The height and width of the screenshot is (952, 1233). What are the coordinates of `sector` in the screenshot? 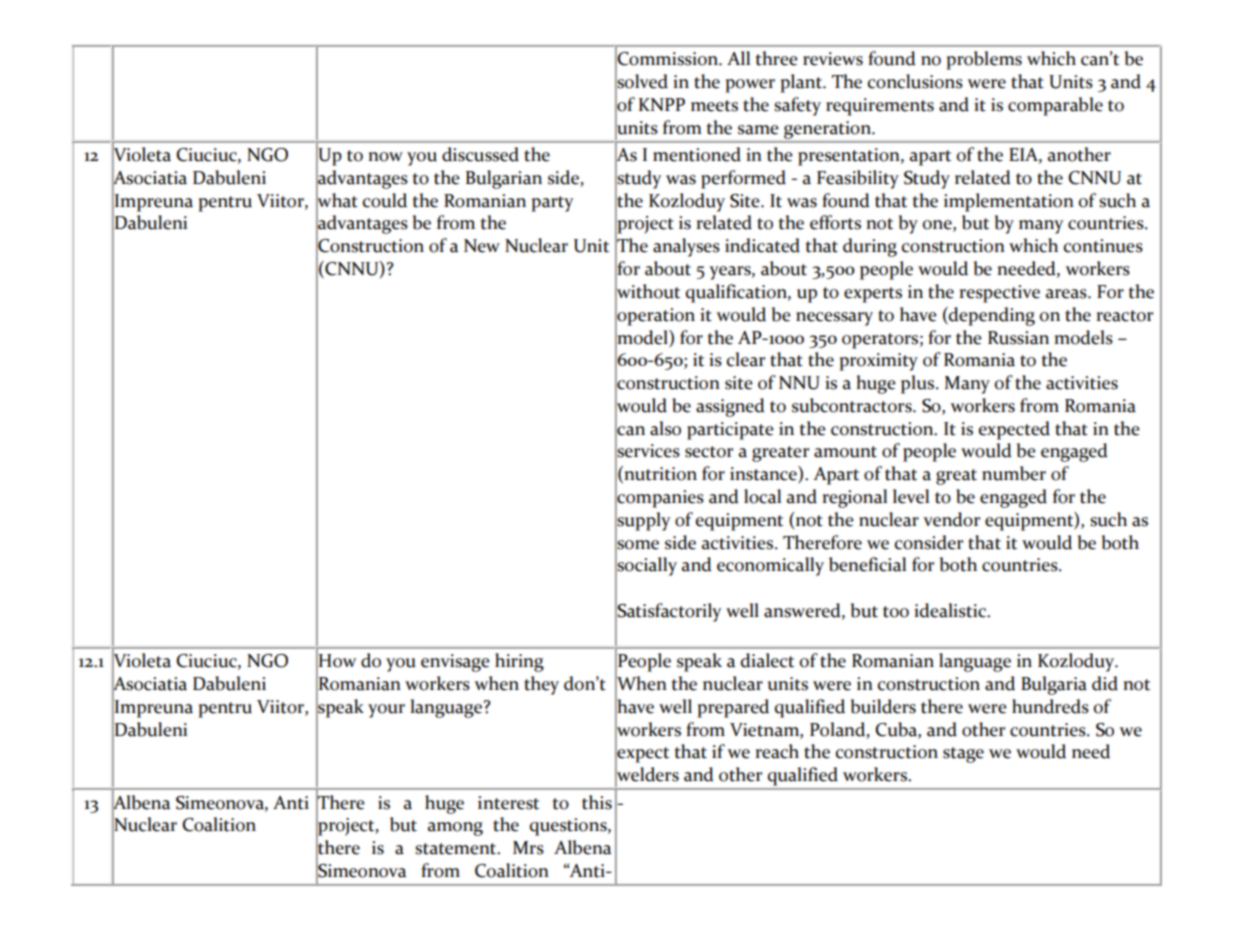 It's located at (709, 452).
